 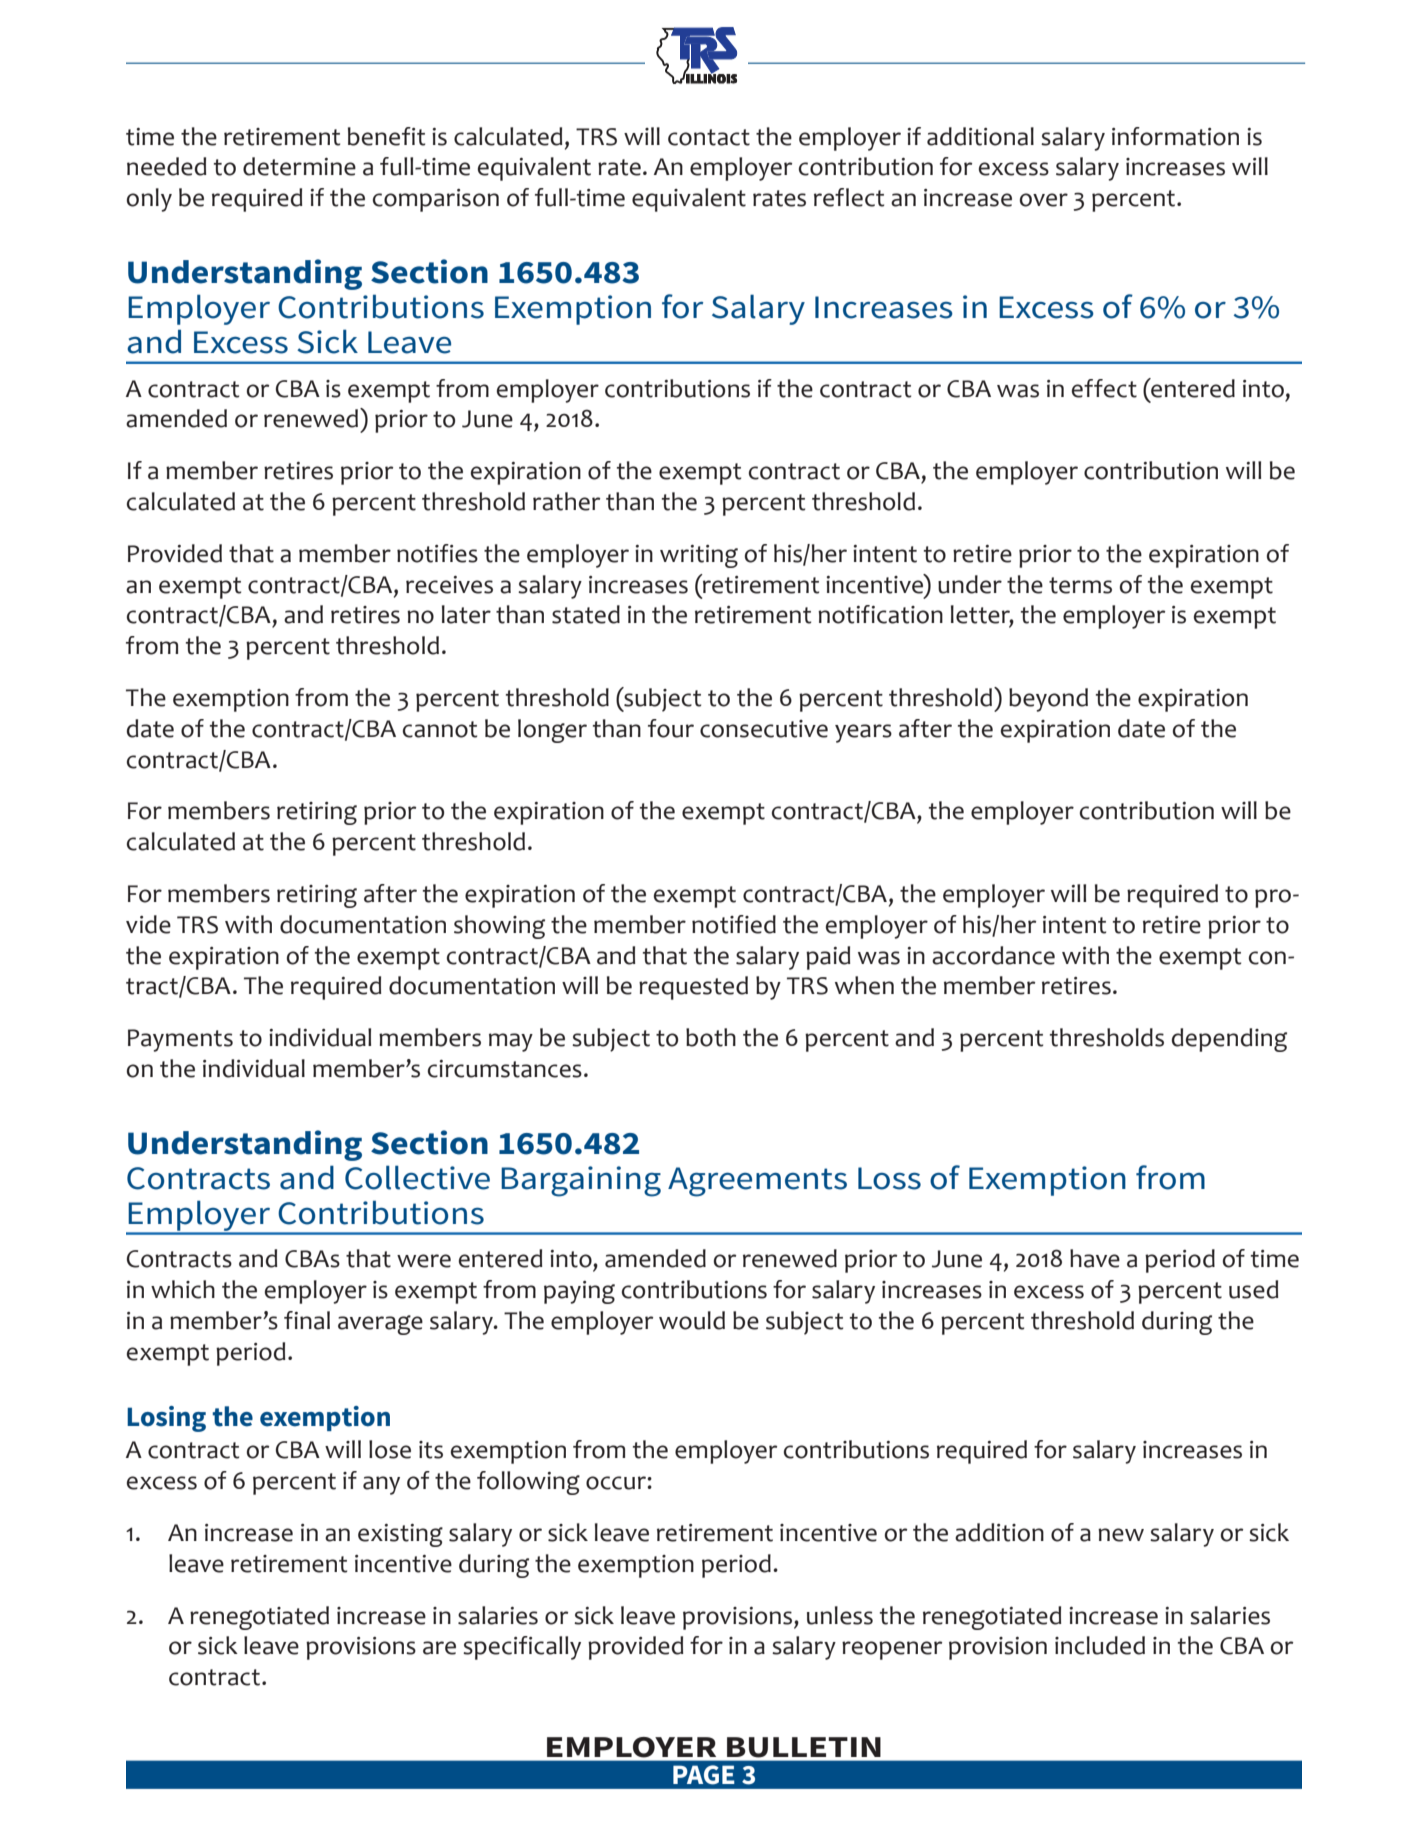 I want to click on notified, so click(x=734, y=924).
